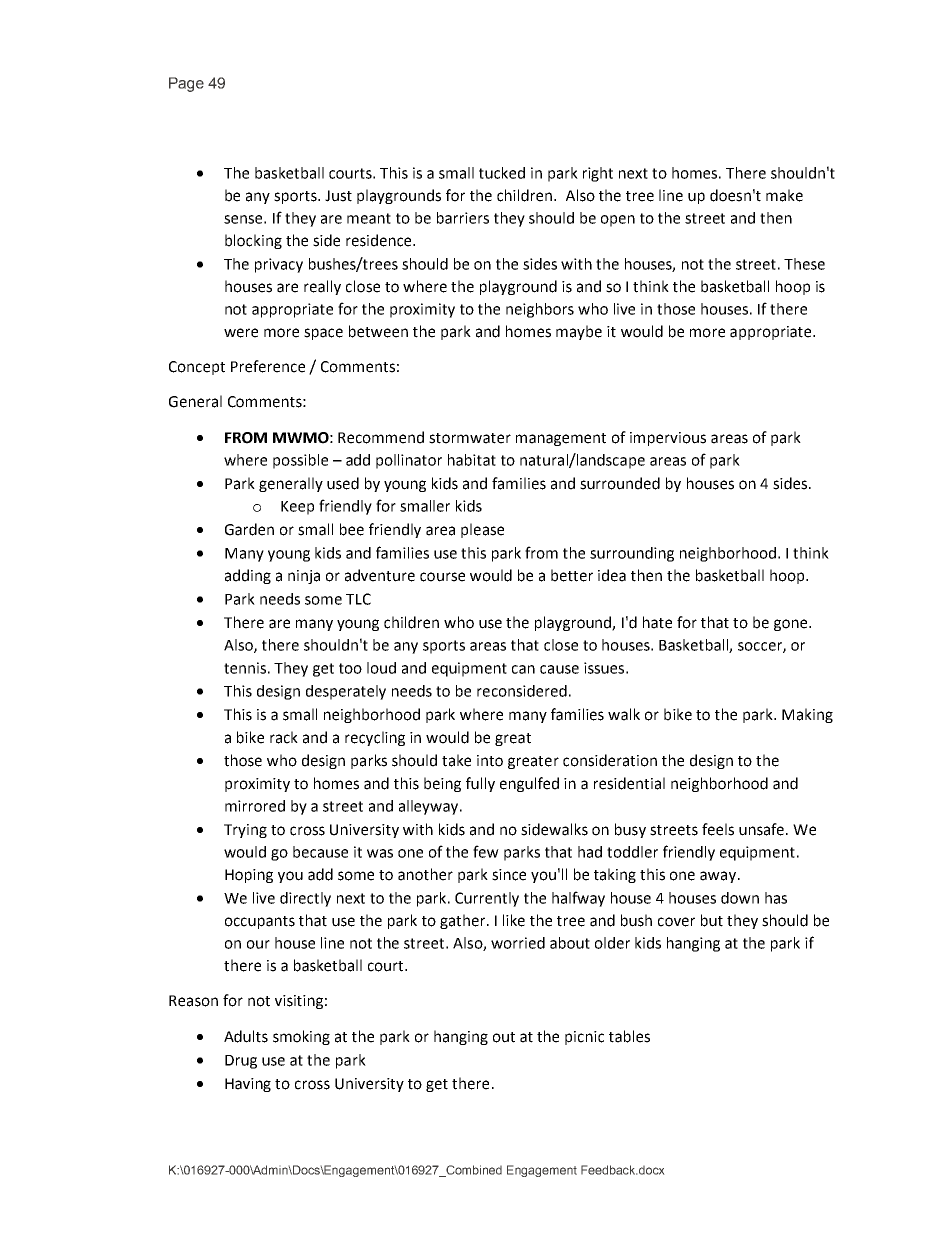 The width and height of the document is (952, 1233). I want to click on mirrored, so click(255, 806).
